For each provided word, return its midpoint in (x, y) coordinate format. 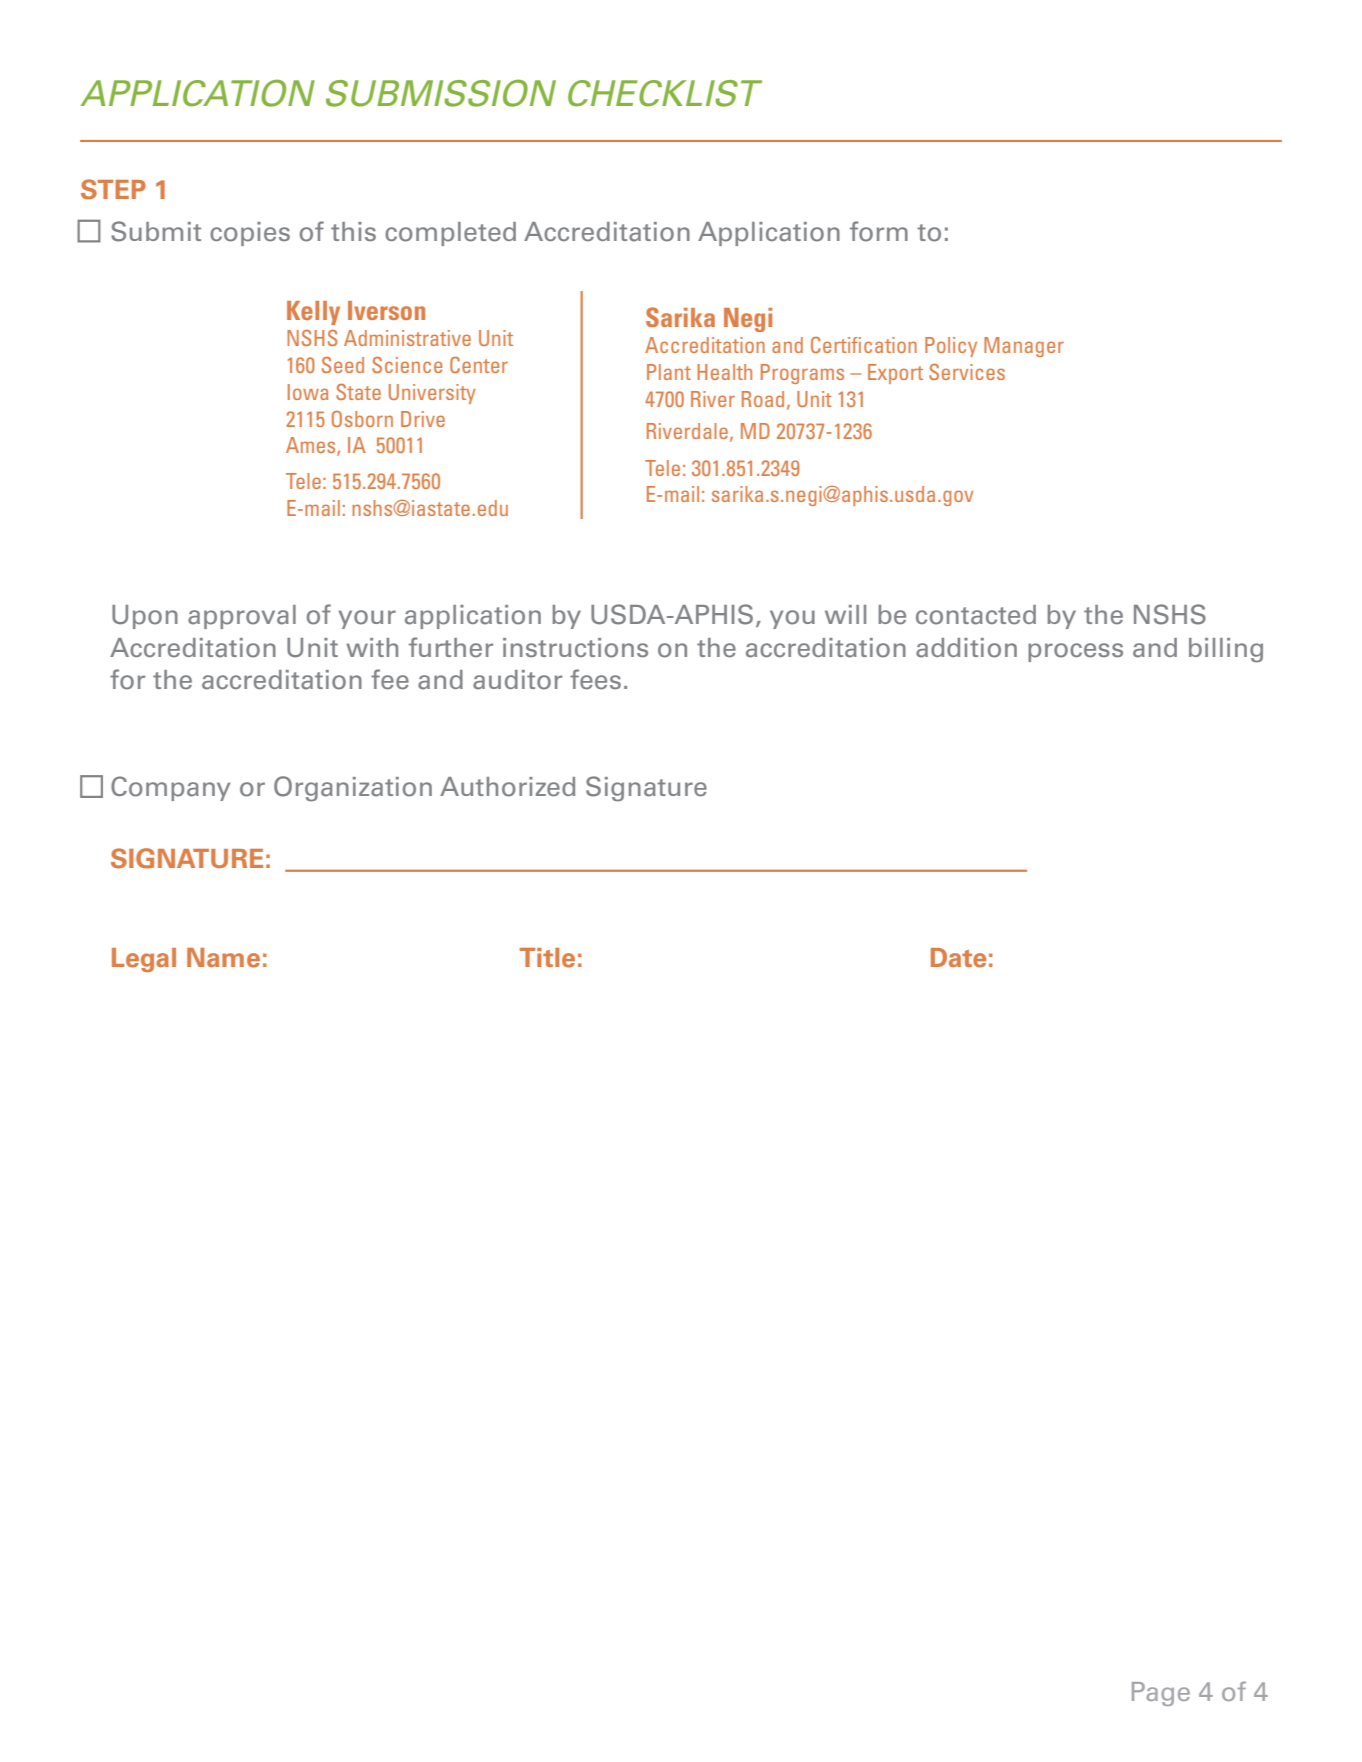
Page (1161, 1694)
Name (223, 958)
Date (958, 958)
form (879, 231)
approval (242, 617)
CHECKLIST (665, 93)
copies (250, 234)
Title (547, 958)
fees (595, 679)
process (1075, 652)
